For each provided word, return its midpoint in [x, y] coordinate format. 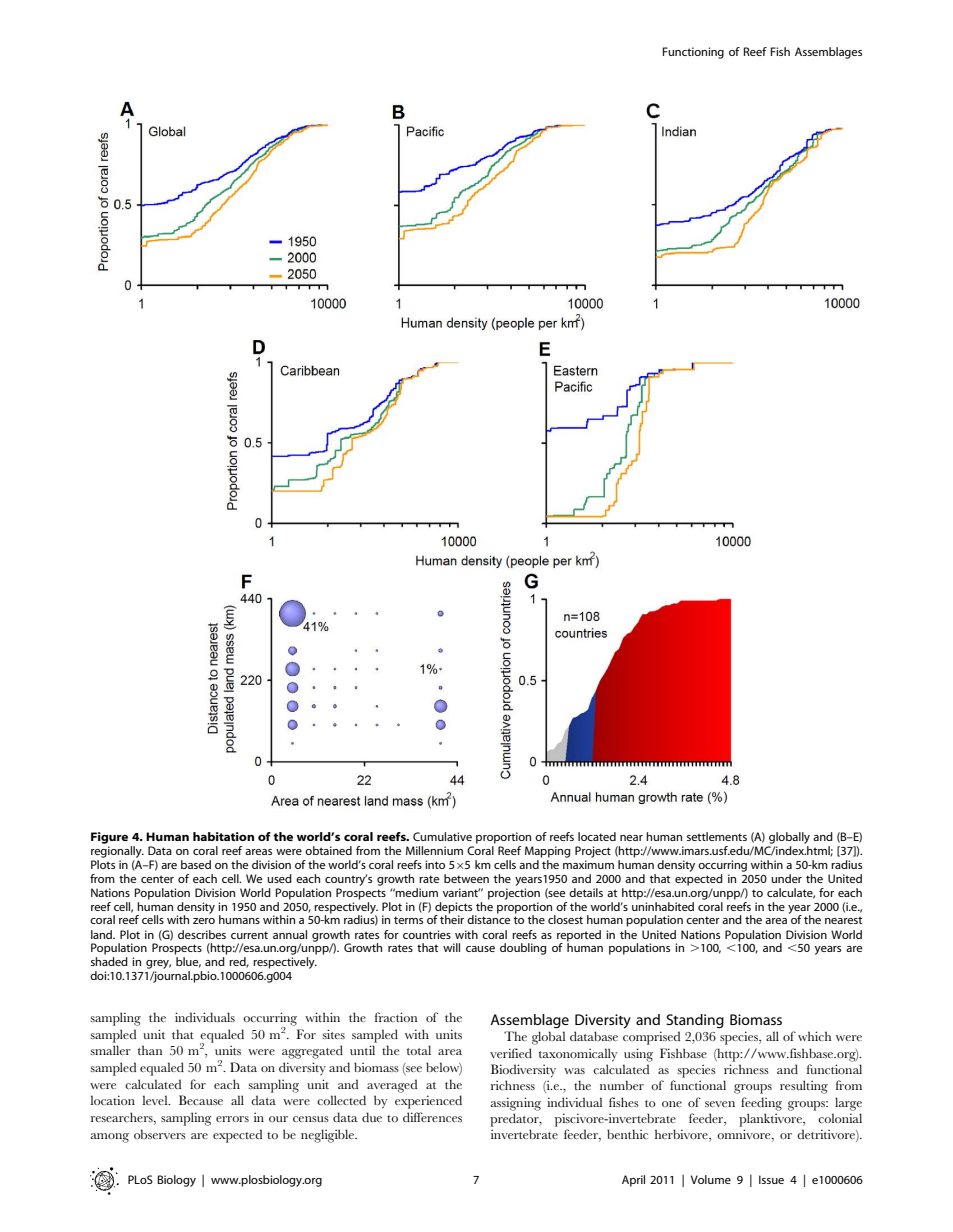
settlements [717, 836]
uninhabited [663, 905]
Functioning [693, 53]
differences [432, 1117]
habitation [223, 836]
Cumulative [442, 836]
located [597, 836]
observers [160, 1134]
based [196, 864]
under [786, 878]
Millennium [434, 850]
